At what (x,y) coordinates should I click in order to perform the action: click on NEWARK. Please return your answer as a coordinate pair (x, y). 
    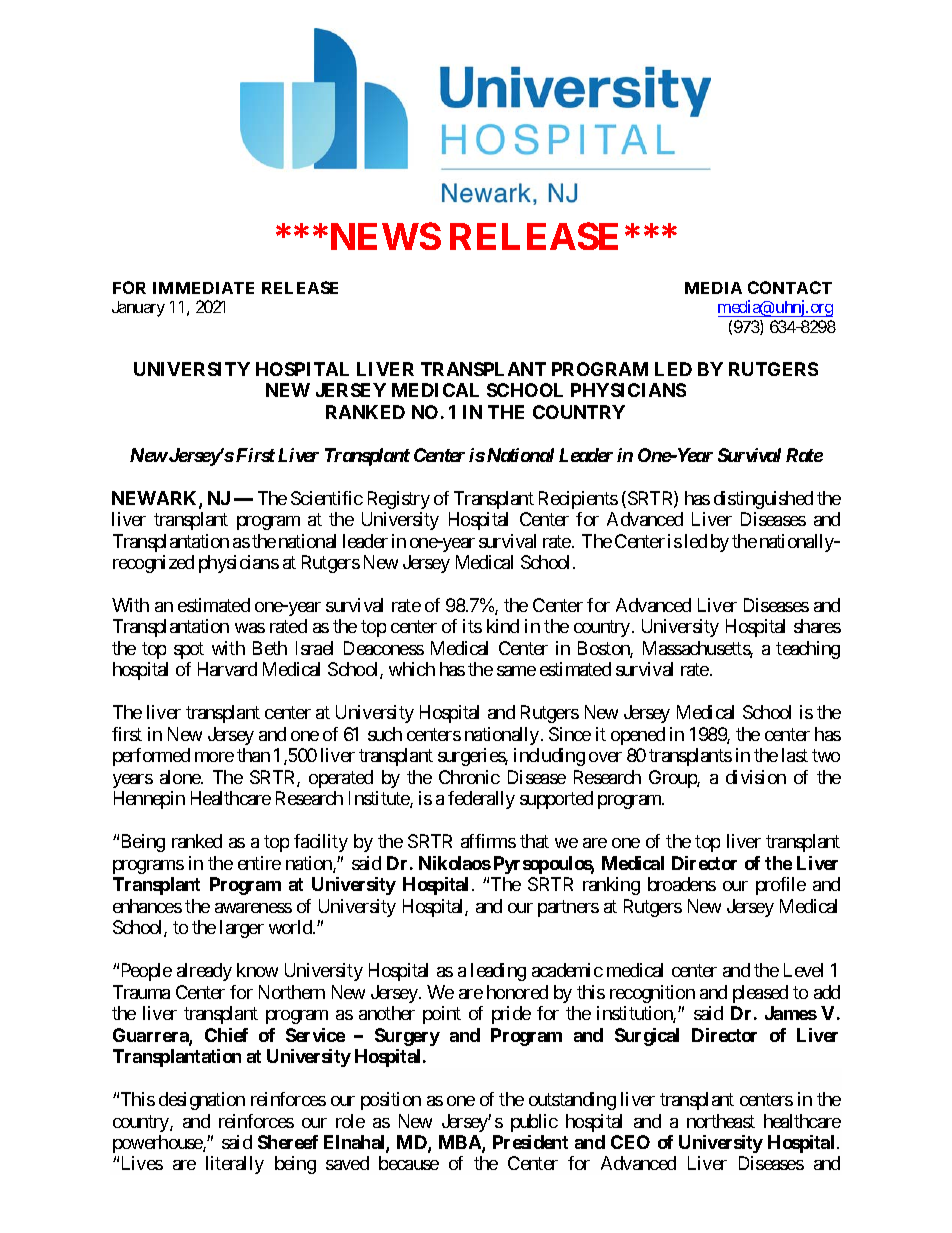
    Looking at the image, I should click on (156, 499).
